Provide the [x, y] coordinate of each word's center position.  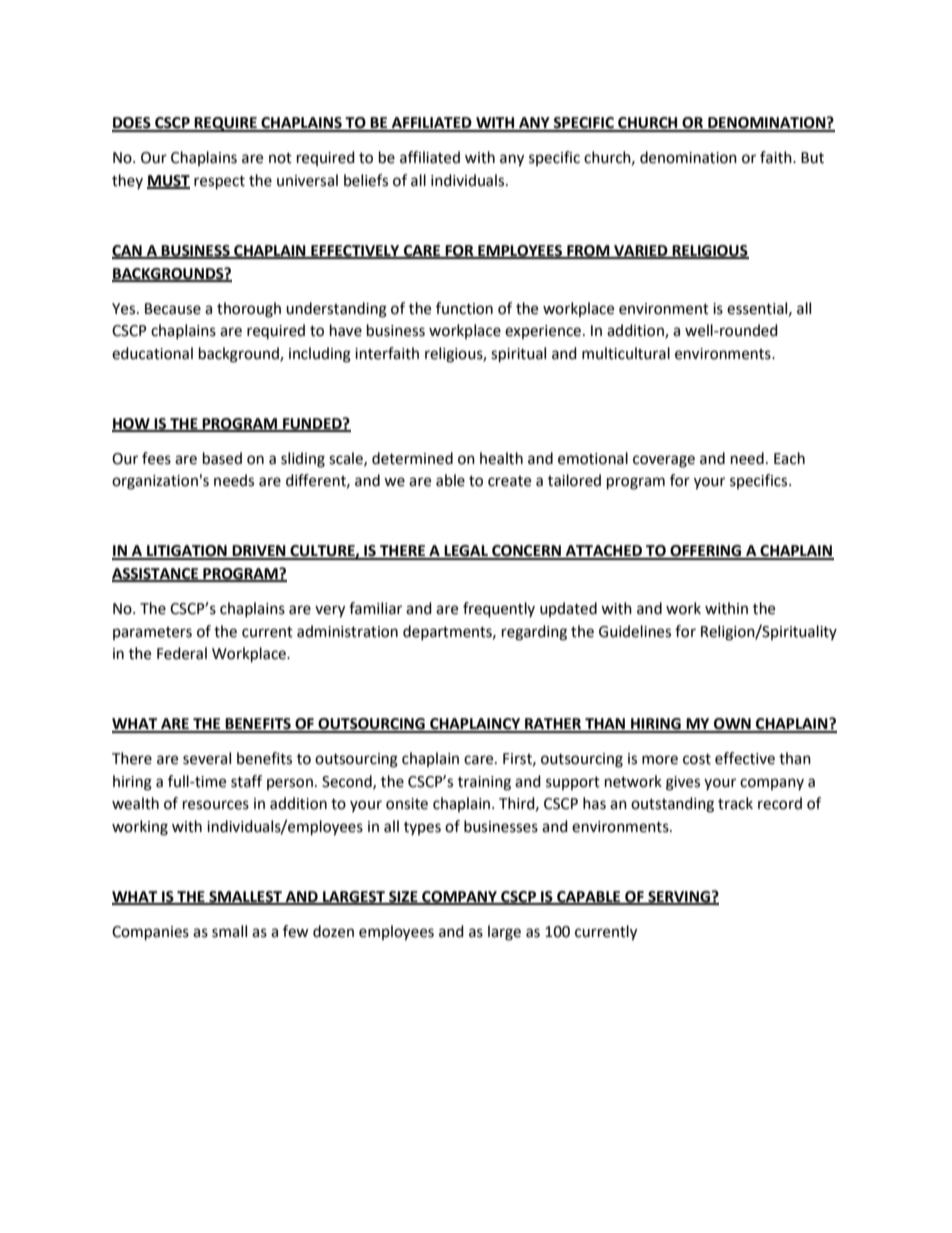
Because [173, 309]
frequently [499, 610]
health [501, 458]
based [222, 458]
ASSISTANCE [156, 575]
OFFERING [706, 552]
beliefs [366, 180]
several [207, 758]
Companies [150, 933]
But [812, 158]
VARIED [641, 251]
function [464, 308]
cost [697, 759]
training [484, 783]
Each [789, 458]
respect [219, 183]
